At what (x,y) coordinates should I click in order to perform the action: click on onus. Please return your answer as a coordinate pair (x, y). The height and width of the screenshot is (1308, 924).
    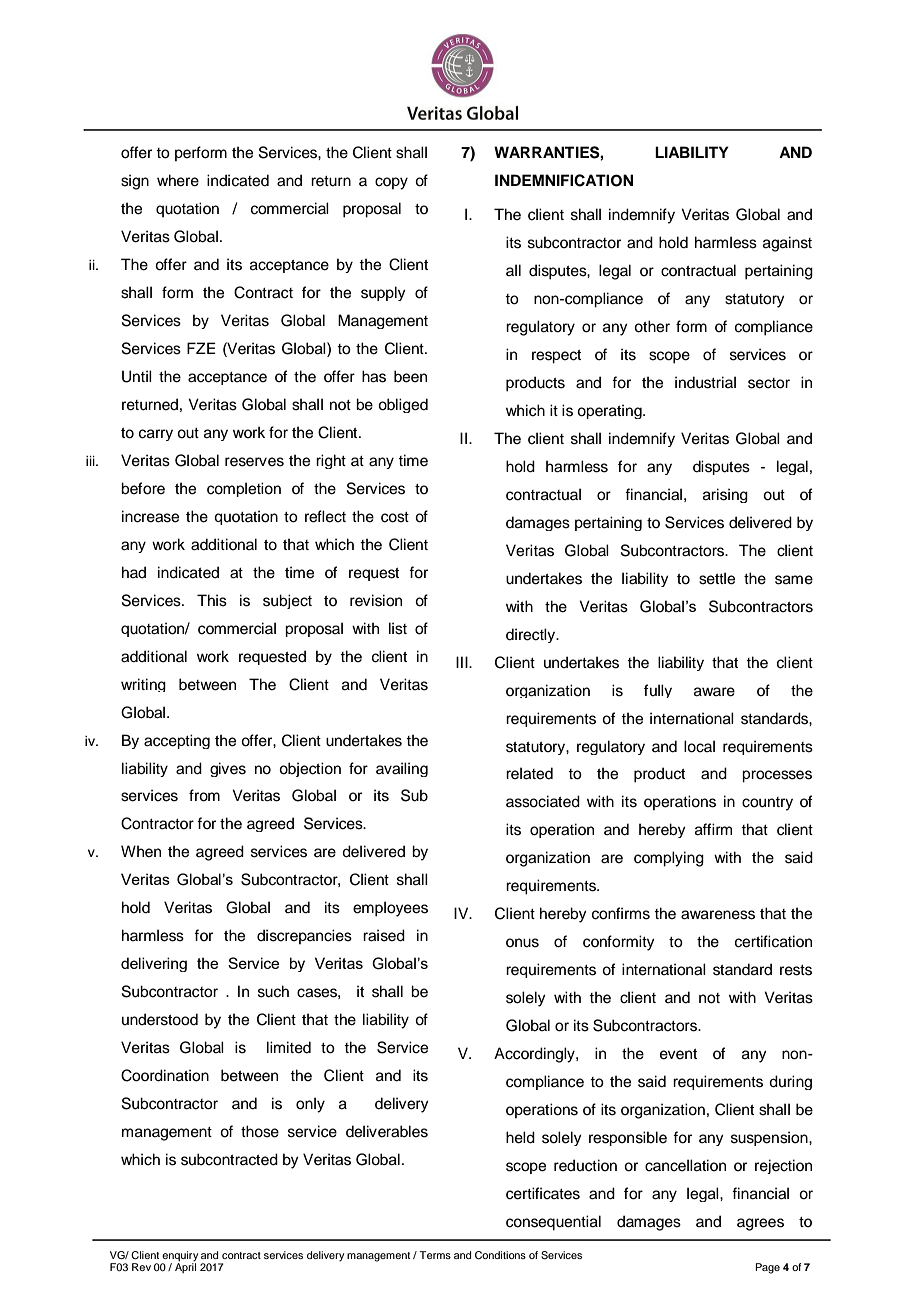
    Looking at the image, I should click on (522, 943).
